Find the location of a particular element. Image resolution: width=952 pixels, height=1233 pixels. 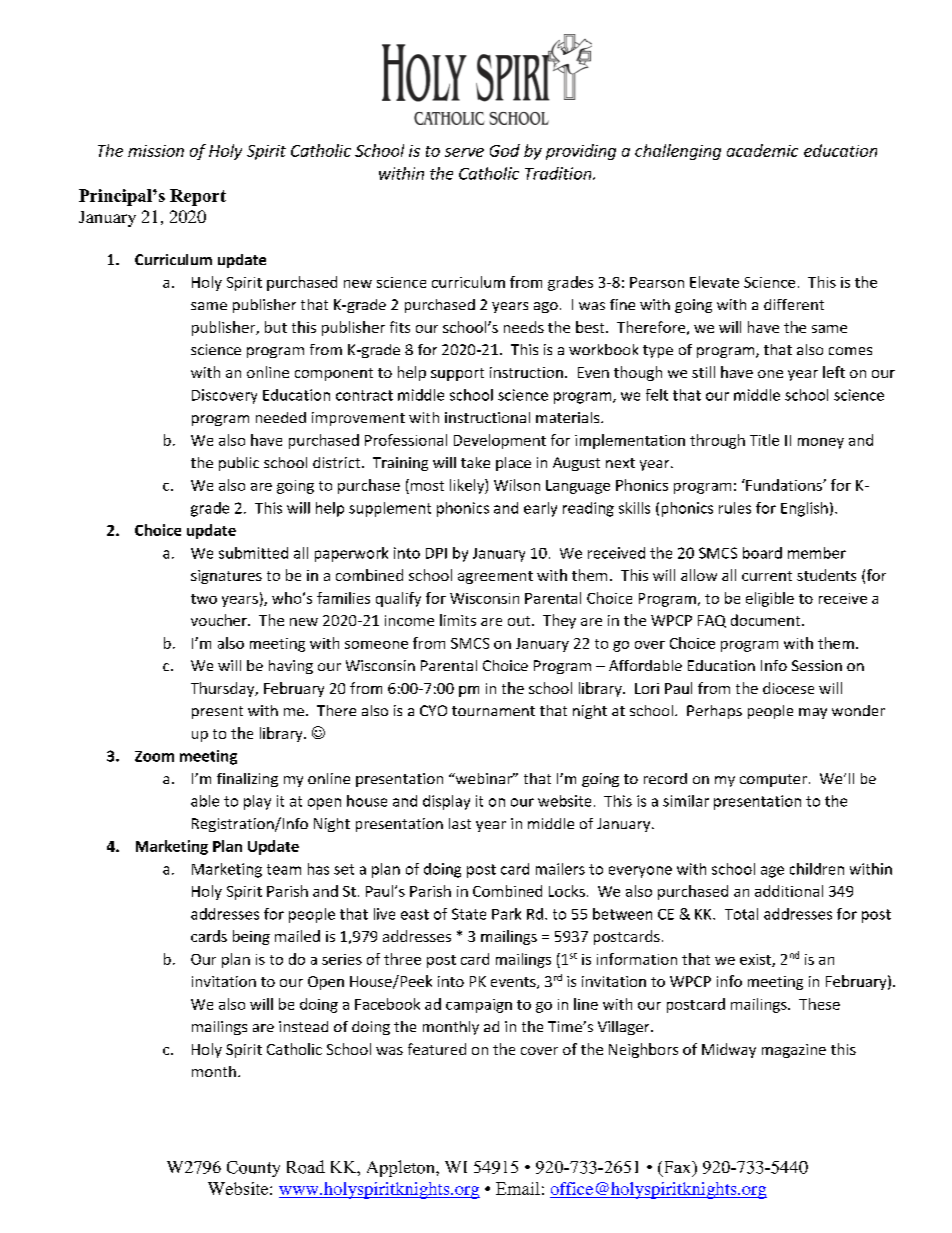

English is located at coordinates (804, 509).
